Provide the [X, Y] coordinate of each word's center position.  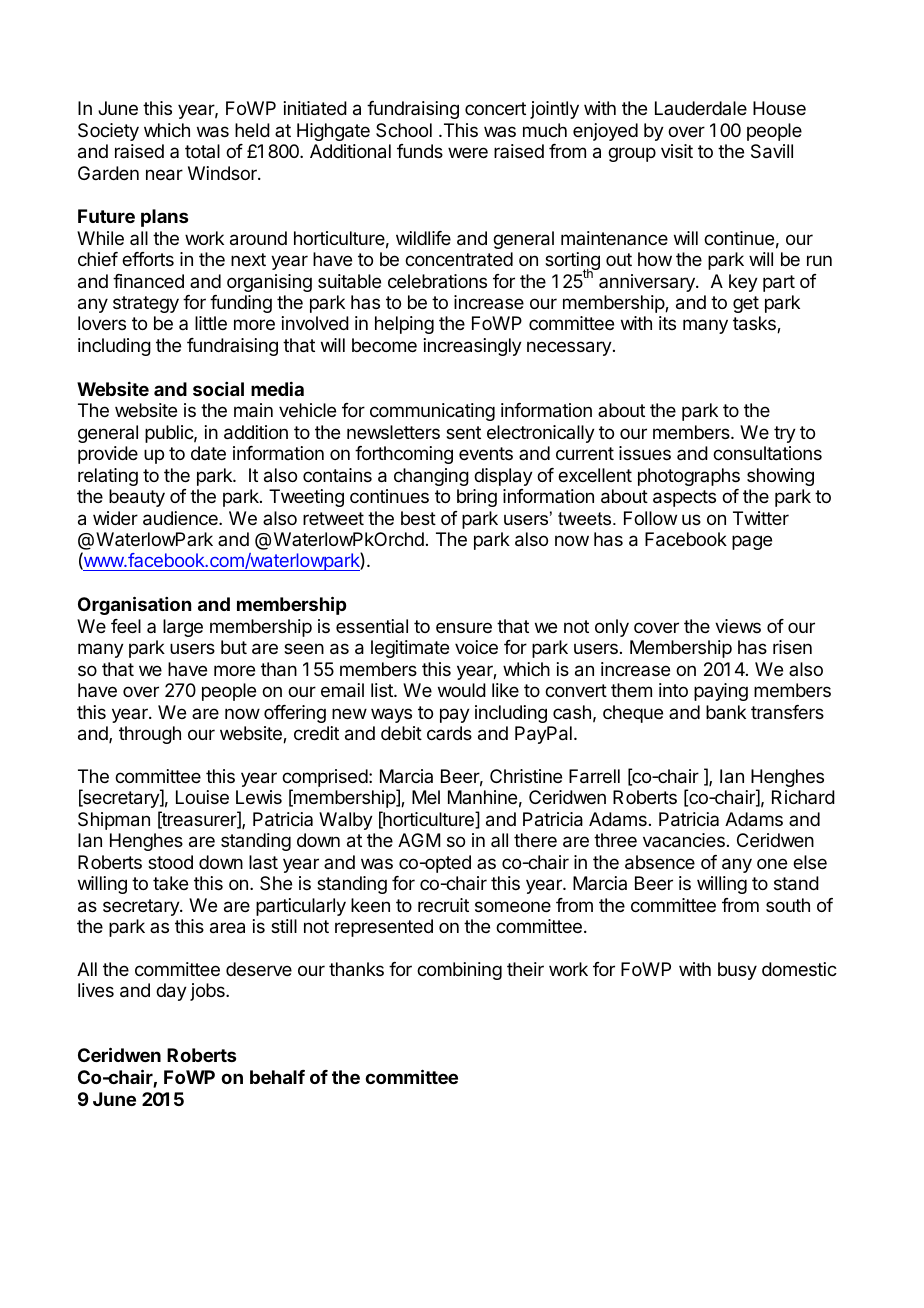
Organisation [134, 605]
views [738, 626]
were [468, 152]
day [171, 992]
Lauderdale [701, 108]
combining [459, 971]
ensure [464, 627]
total [202, 151]
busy [737, 971]
